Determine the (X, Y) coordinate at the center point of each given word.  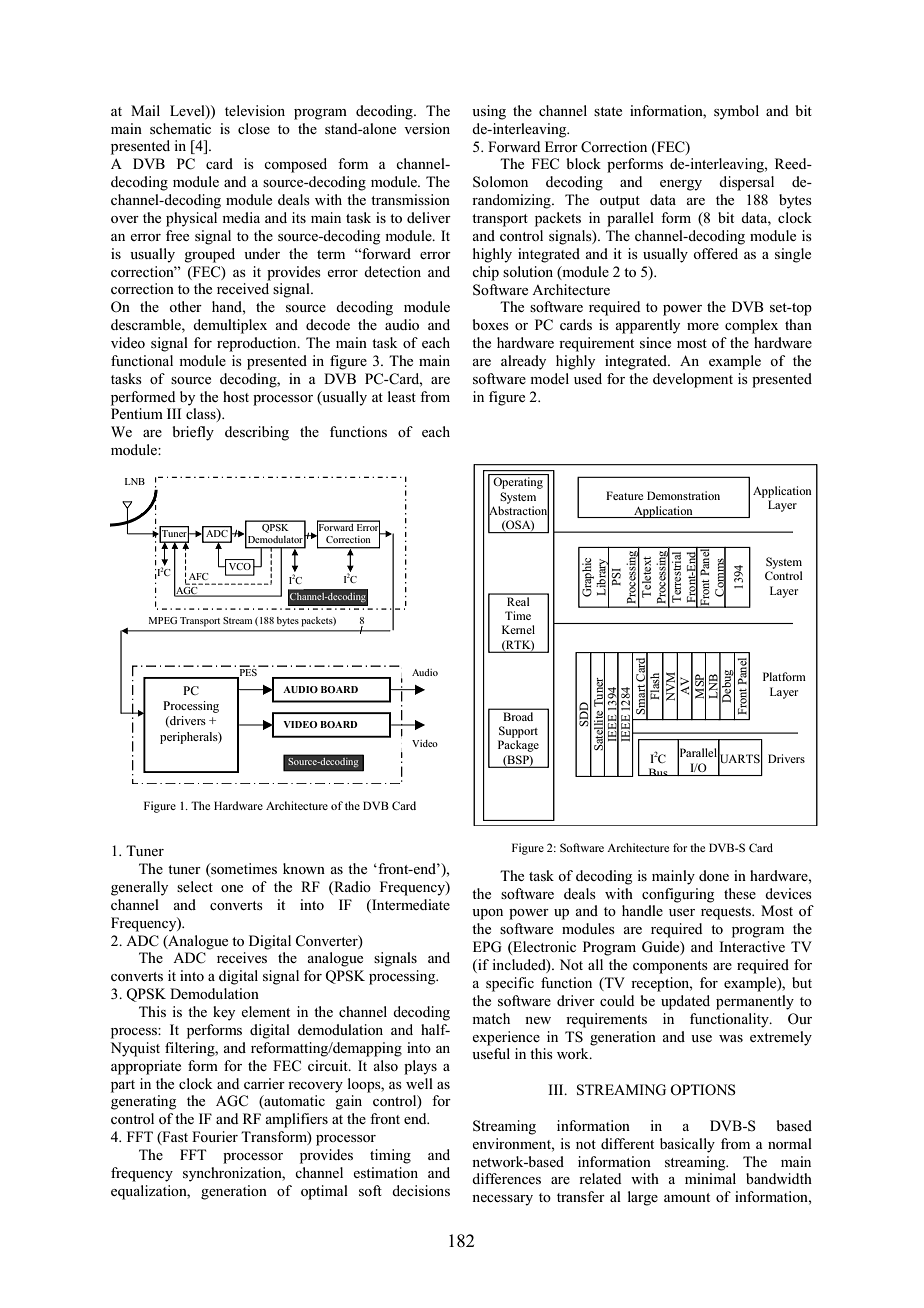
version (427, 128)
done (714, 875)
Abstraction (518, 510)
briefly (193, 433)
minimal (710, 1178)
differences (506, 1178)
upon (487, 914)
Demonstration (683, 495)
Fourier (215, 1136)
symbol (736, 112)
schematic (180, 128)
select (195, 886)
